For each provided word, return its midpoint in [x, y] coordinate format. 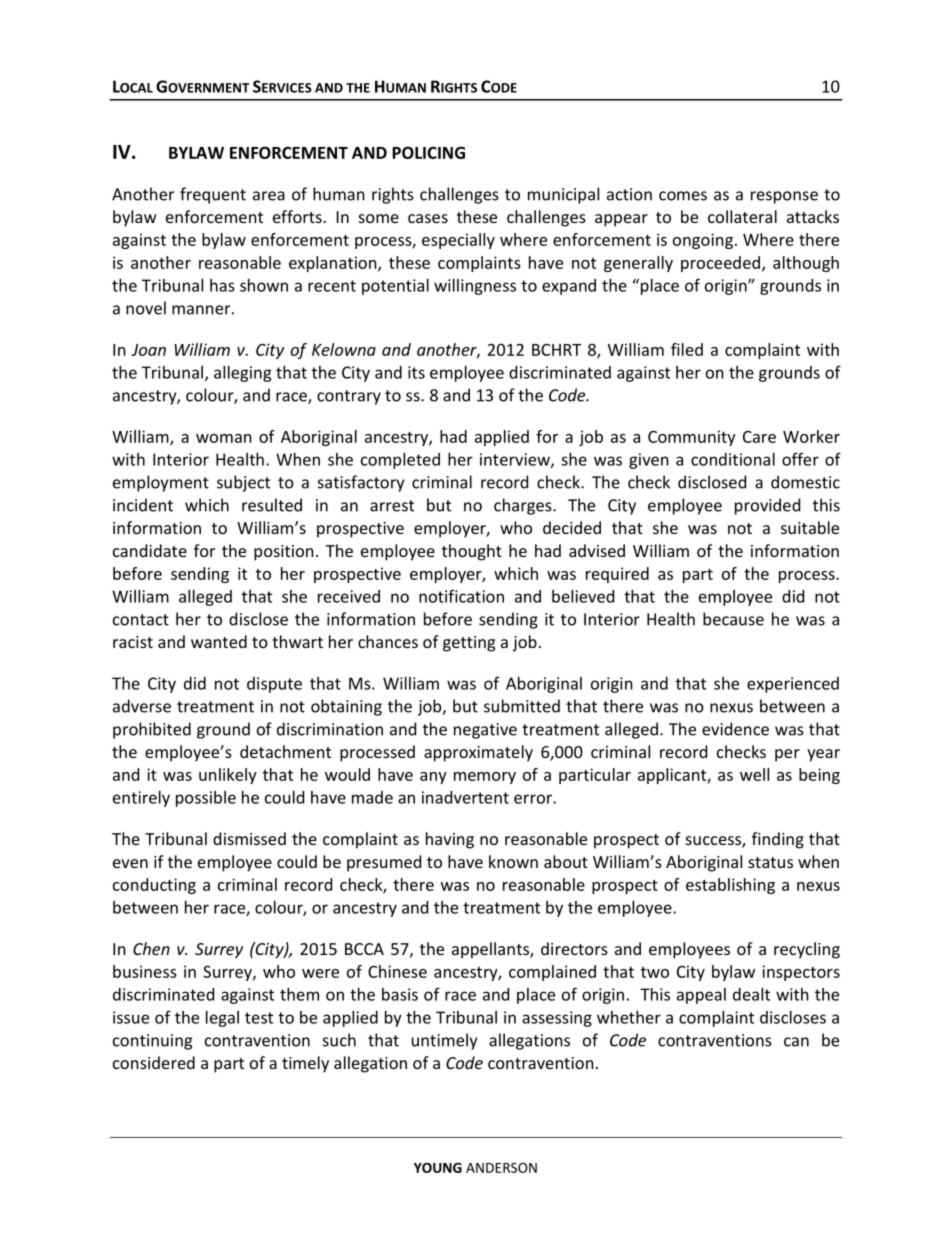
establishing [730, 886]
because [733, 619]
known [513, 861]
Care [759, 437]
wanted [219, 641]
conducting [154, 886]
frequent [213, 195]
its [416, 372]
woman [224, 438]
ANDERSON [501, 1168]
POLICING [428, 152]
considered [154, 1062]
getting [469, 644]
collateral [742, 216]
